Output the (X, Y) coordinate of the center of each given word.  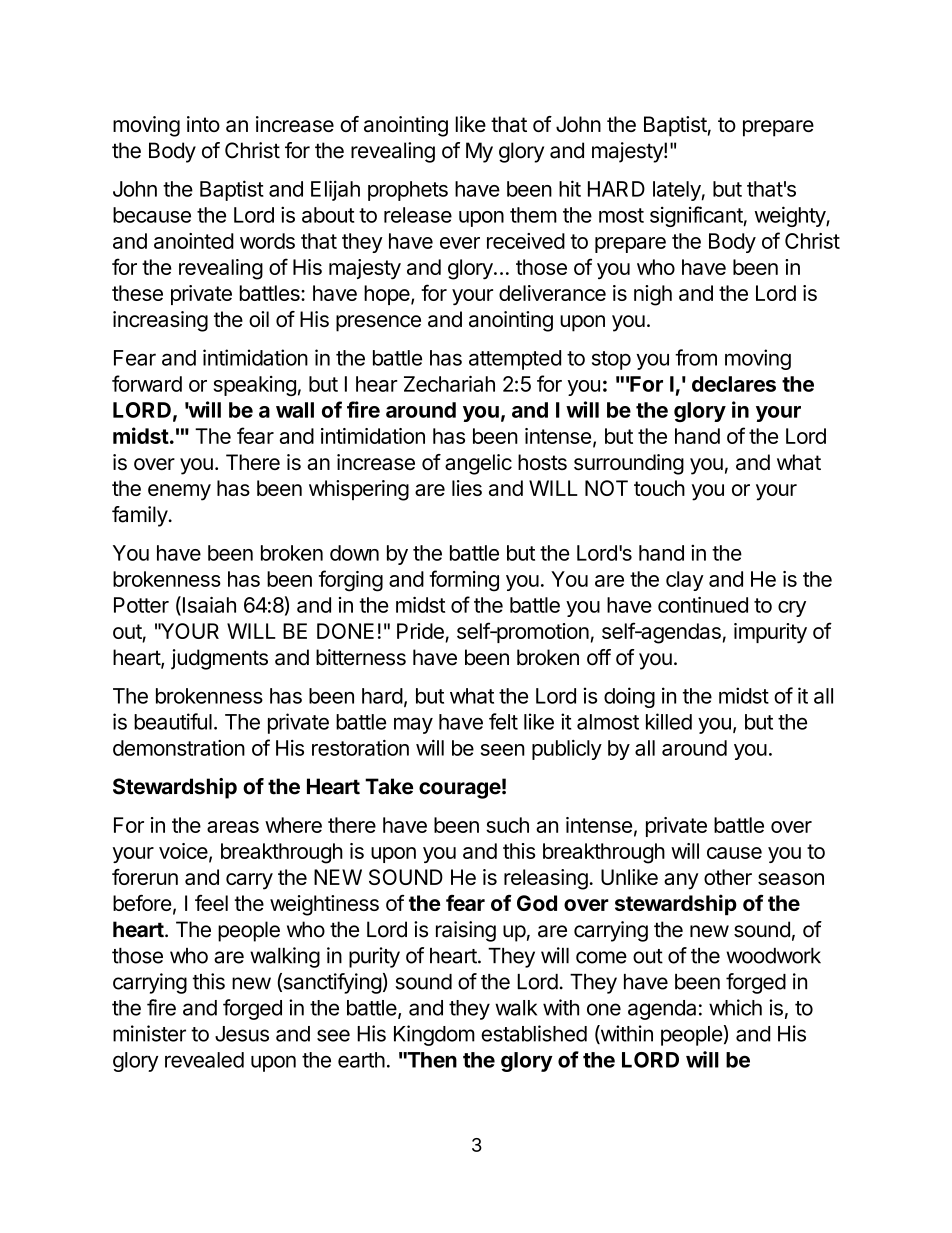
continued (703, 605)
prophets (408, 191)
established (534, 1033)
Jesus (242, 1034)
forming (464, 581)
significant (696, 216)
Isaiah (209, 605)
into (203, 124)
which (735, 1007)
